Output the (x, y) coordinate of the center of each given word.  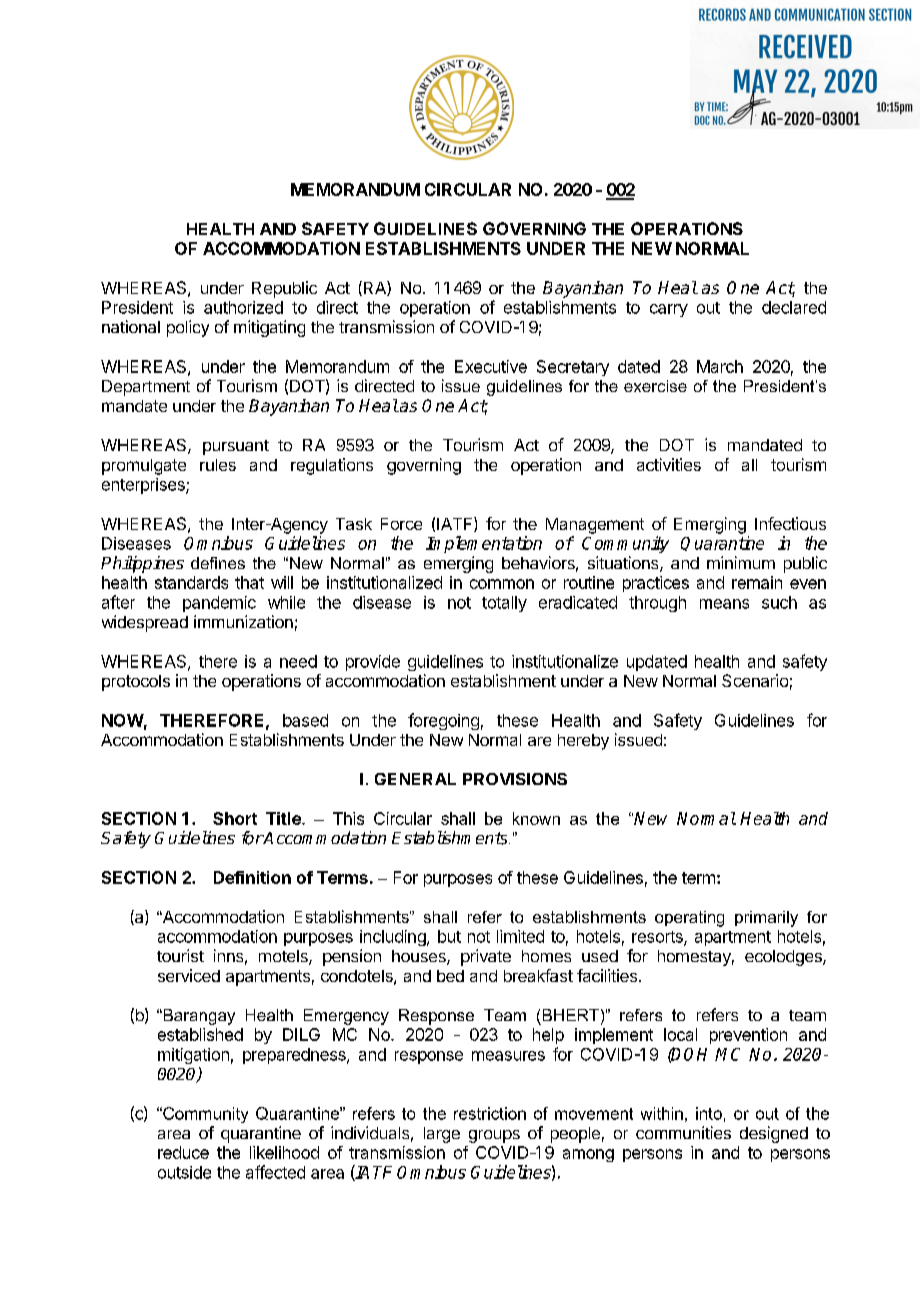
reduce (183, 1152)
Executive (491, 366)
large (442, 1135)
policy (188, 328)
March (720, 366)
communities (683, 1132)
